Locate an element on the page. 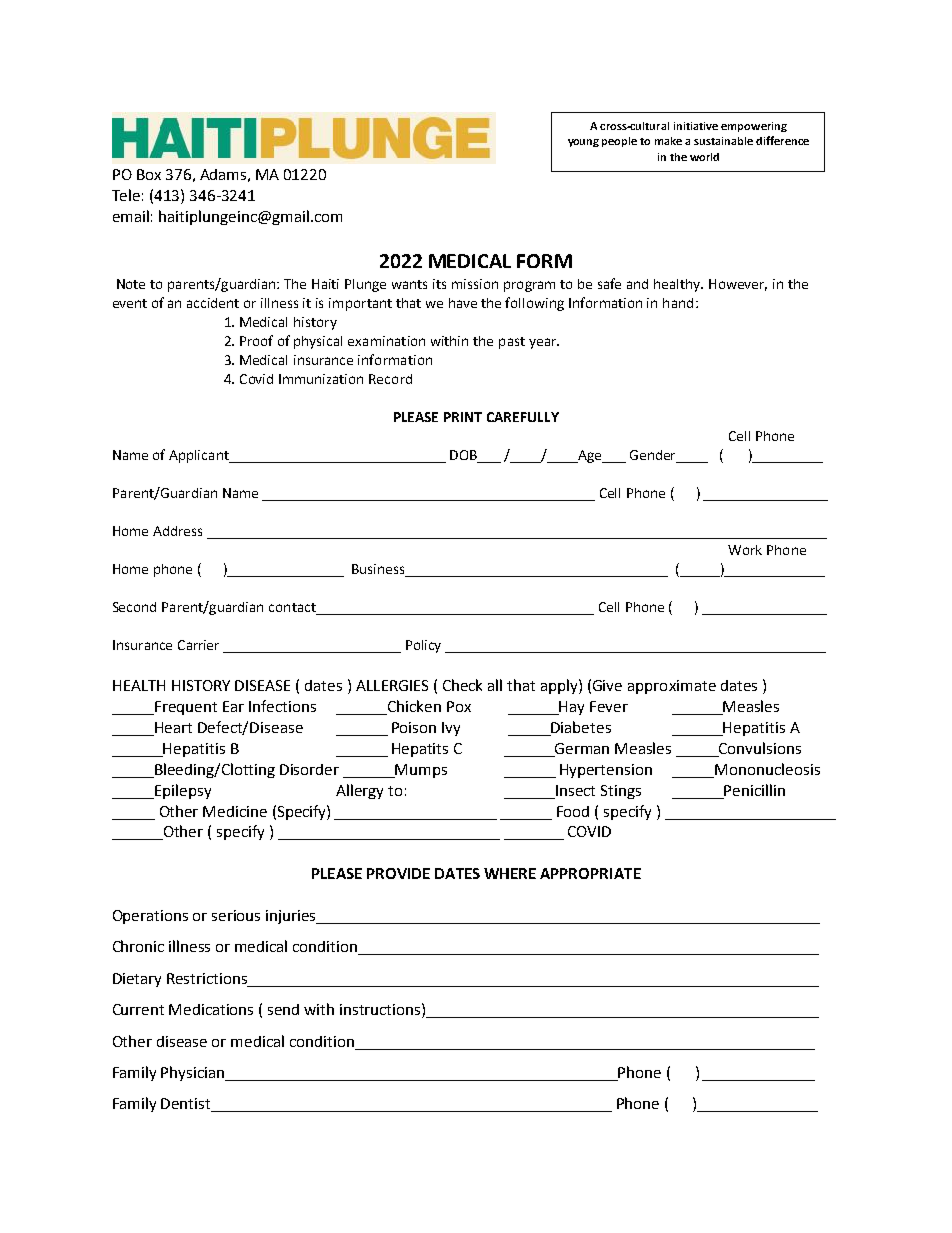 This page has height=1233, width=952. Box is located at coordinates (149, 174).
